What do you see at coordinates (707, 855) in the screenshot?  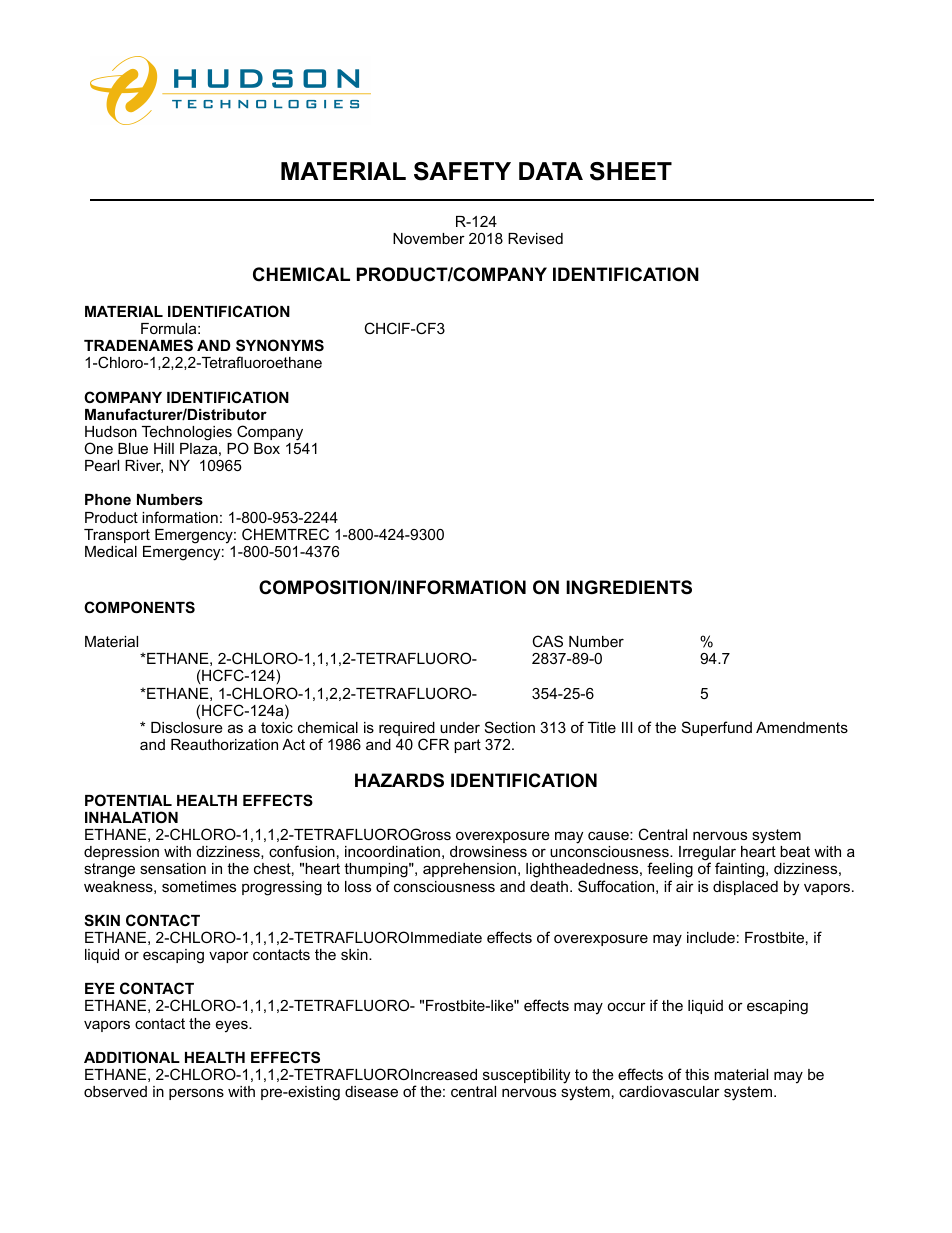 I see `Irregular` at bounding box center [707, 855].
